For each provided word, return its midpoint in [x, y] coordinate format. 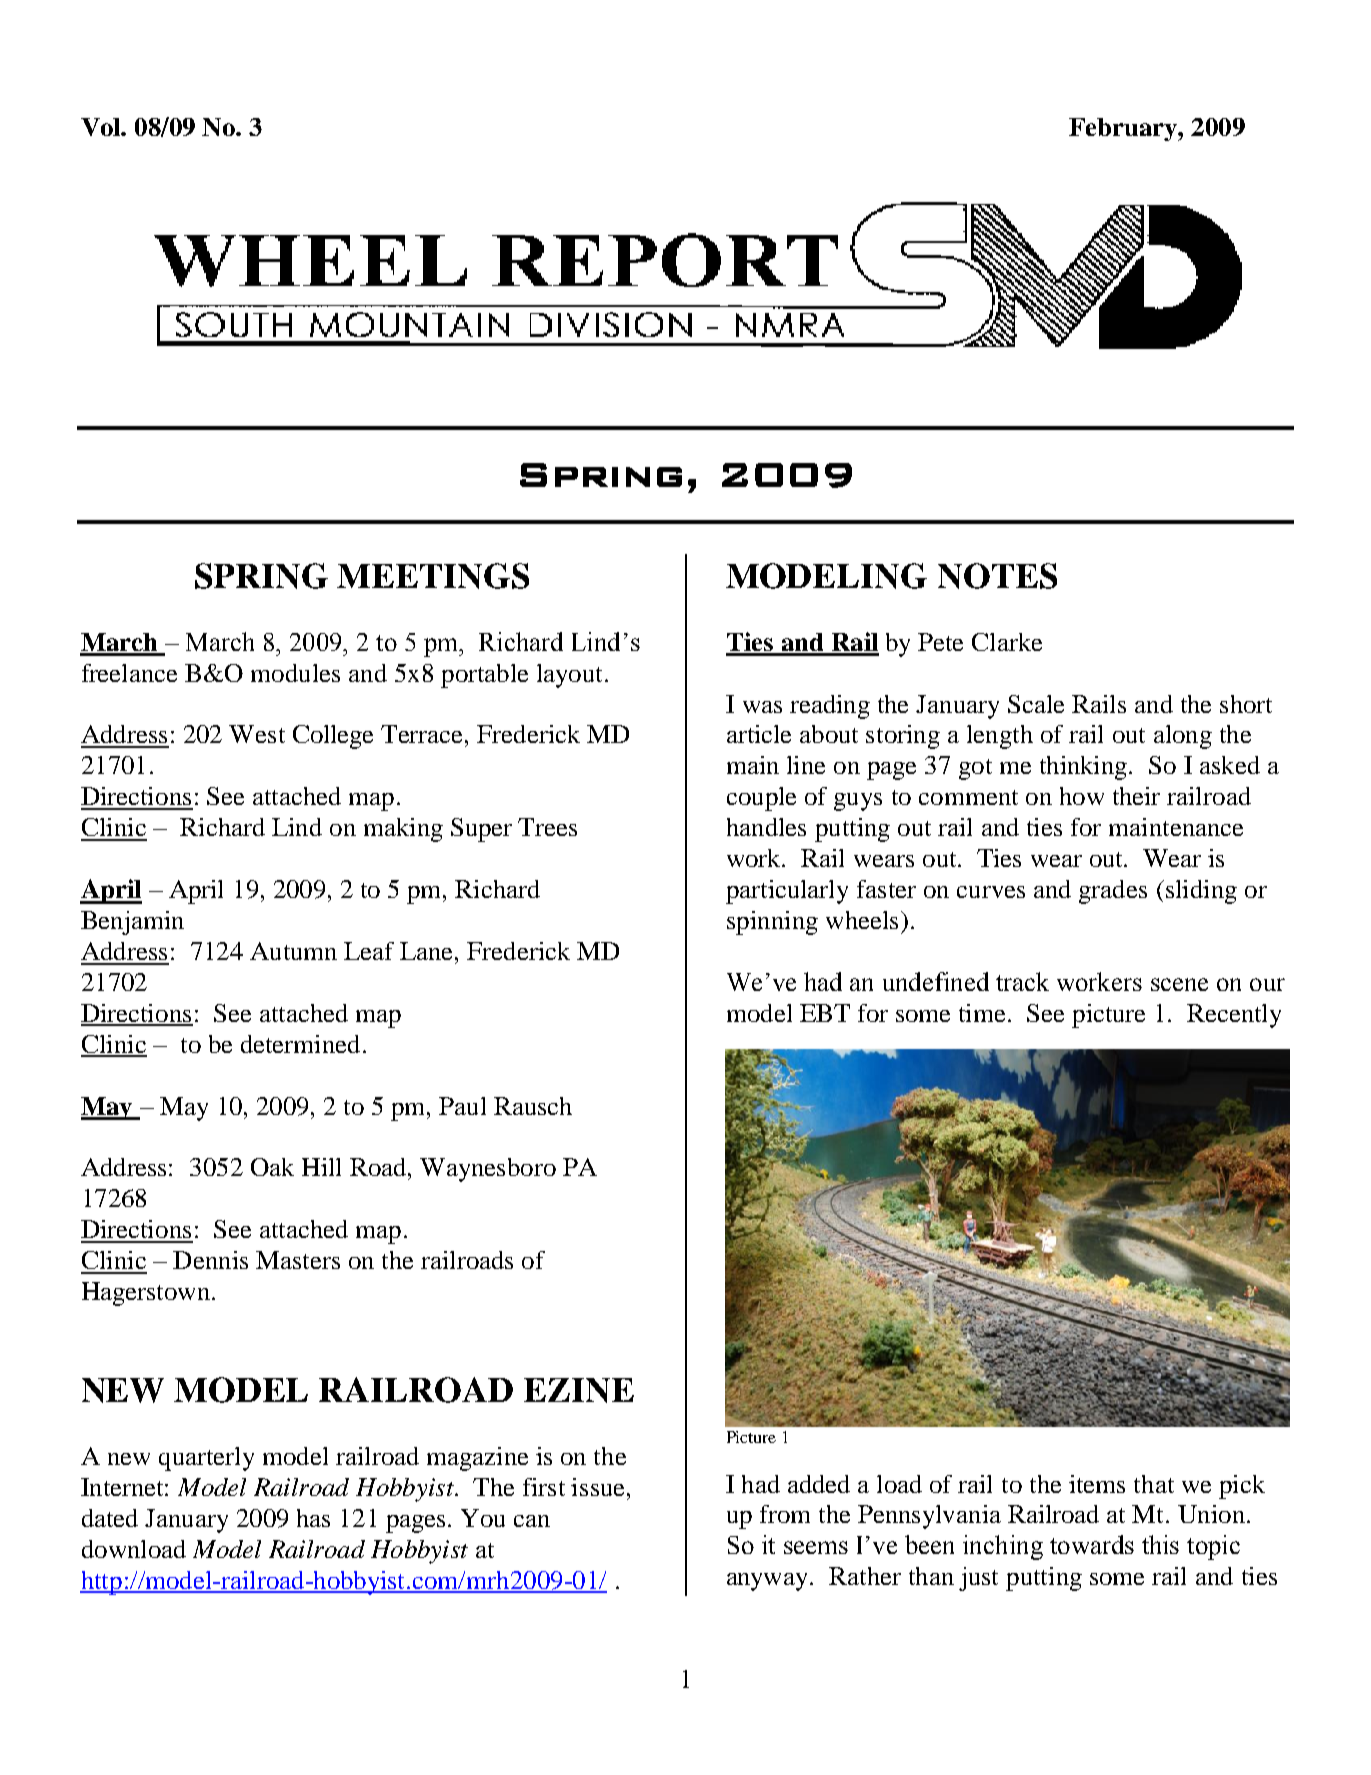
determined [300, 1044]
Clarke [1007, 642]
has [313, 1518]
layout [569, 676]
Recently [1234, 1016]
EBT [825, 1013]
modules [295, 673]
